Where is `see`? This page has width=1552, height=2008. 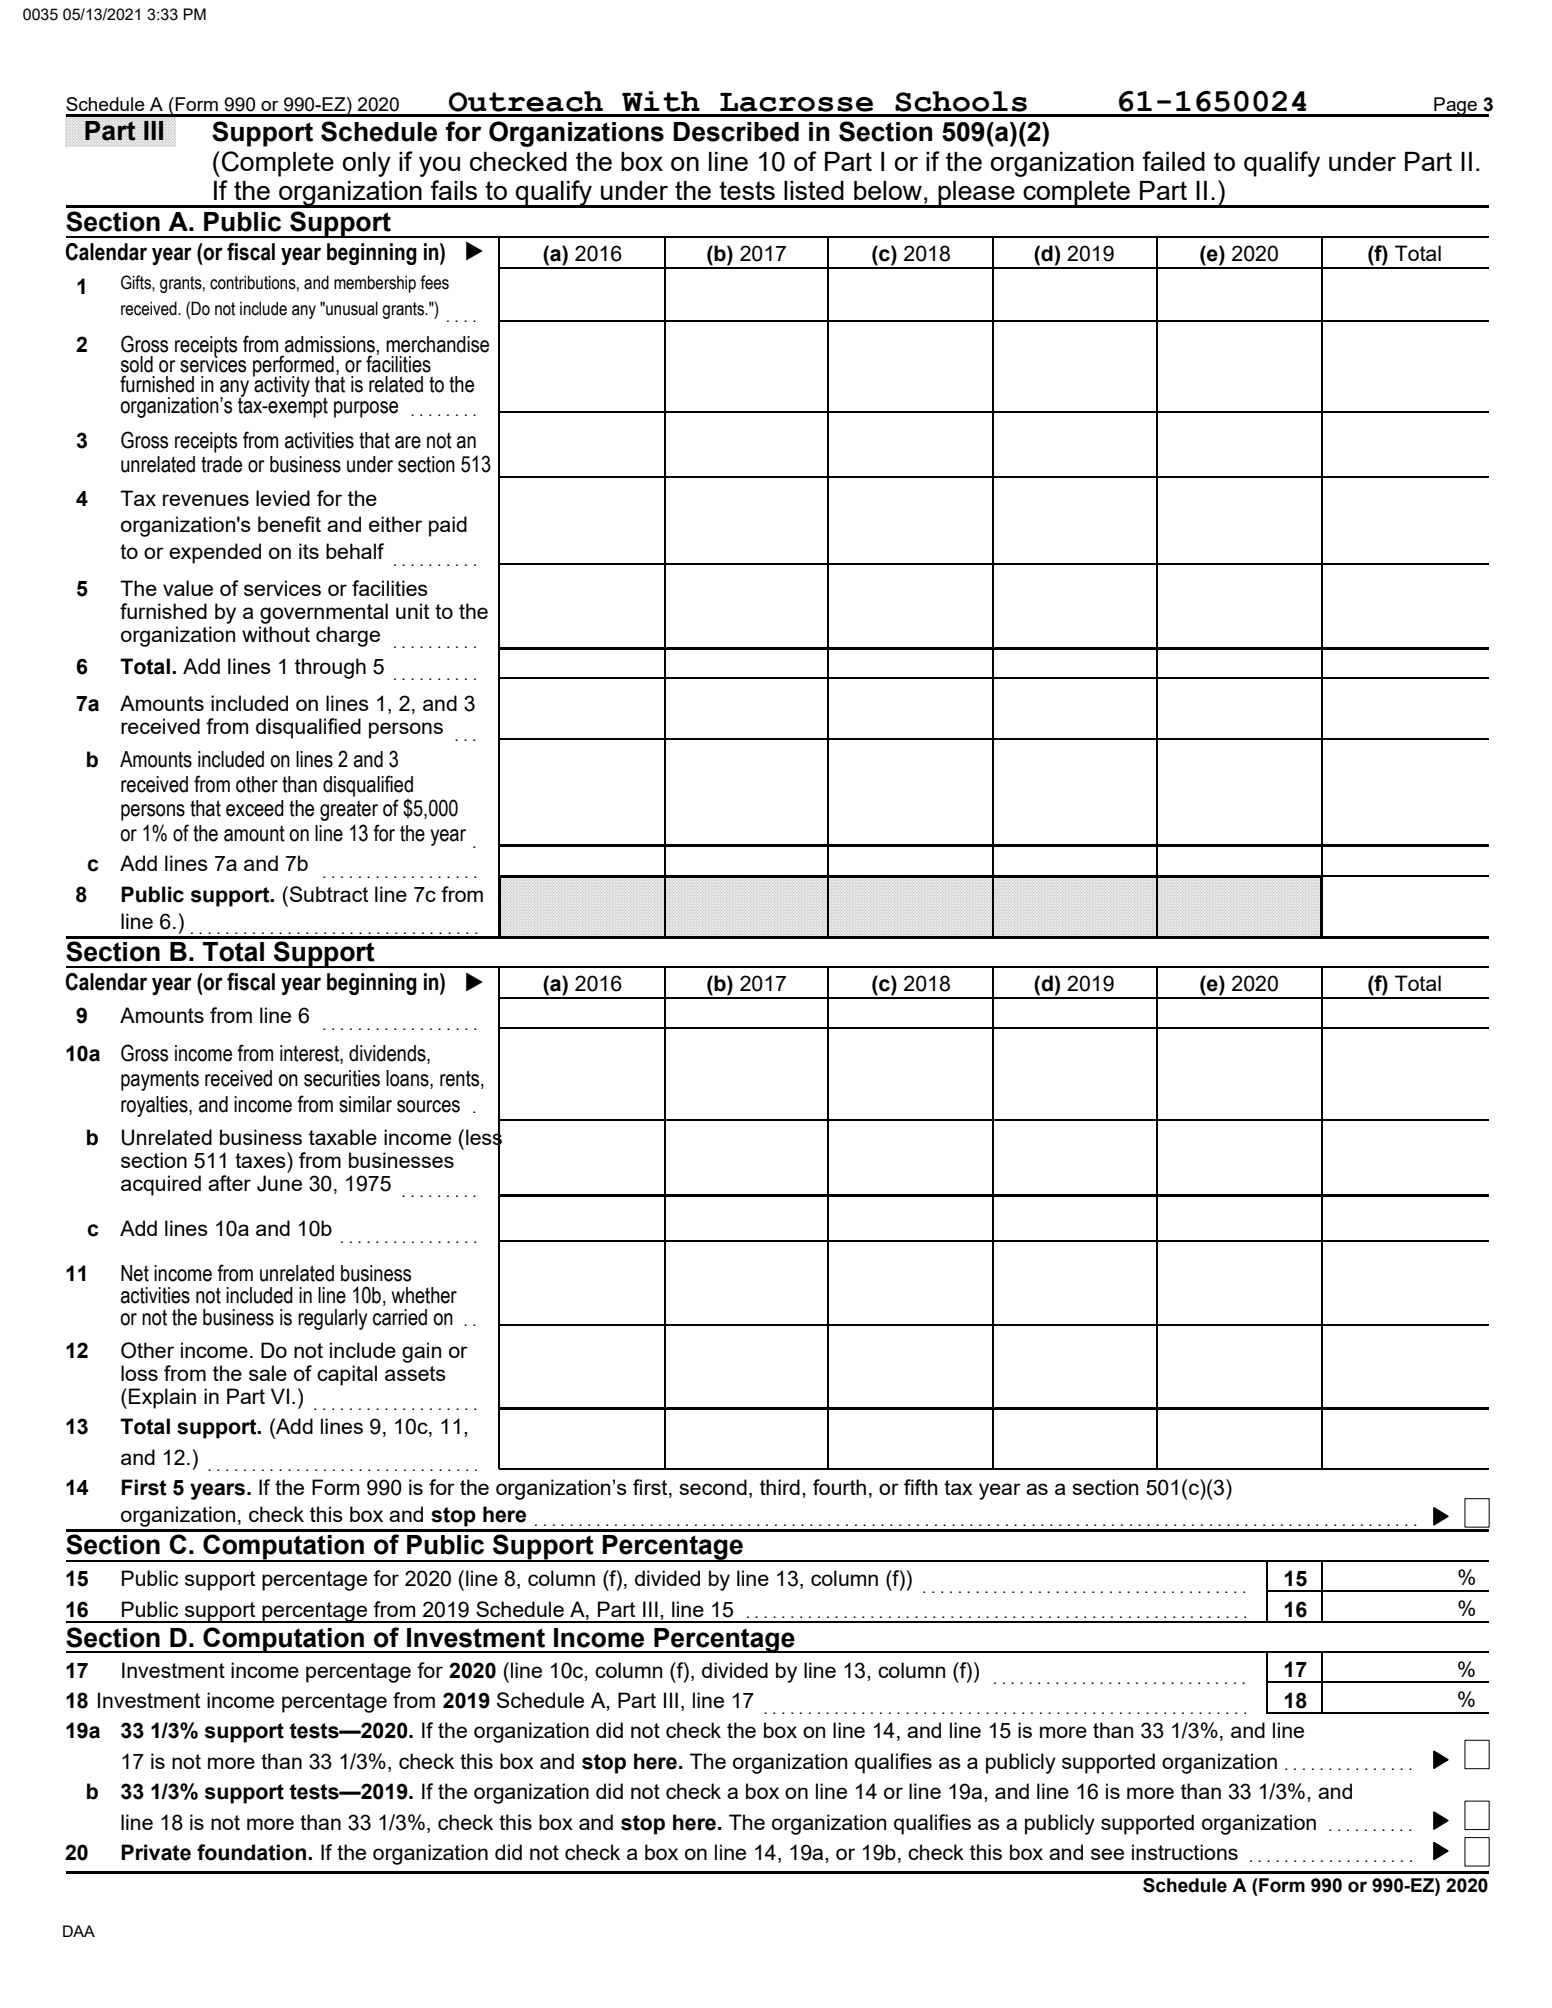 see is located at coordinates (1107, 1854).
